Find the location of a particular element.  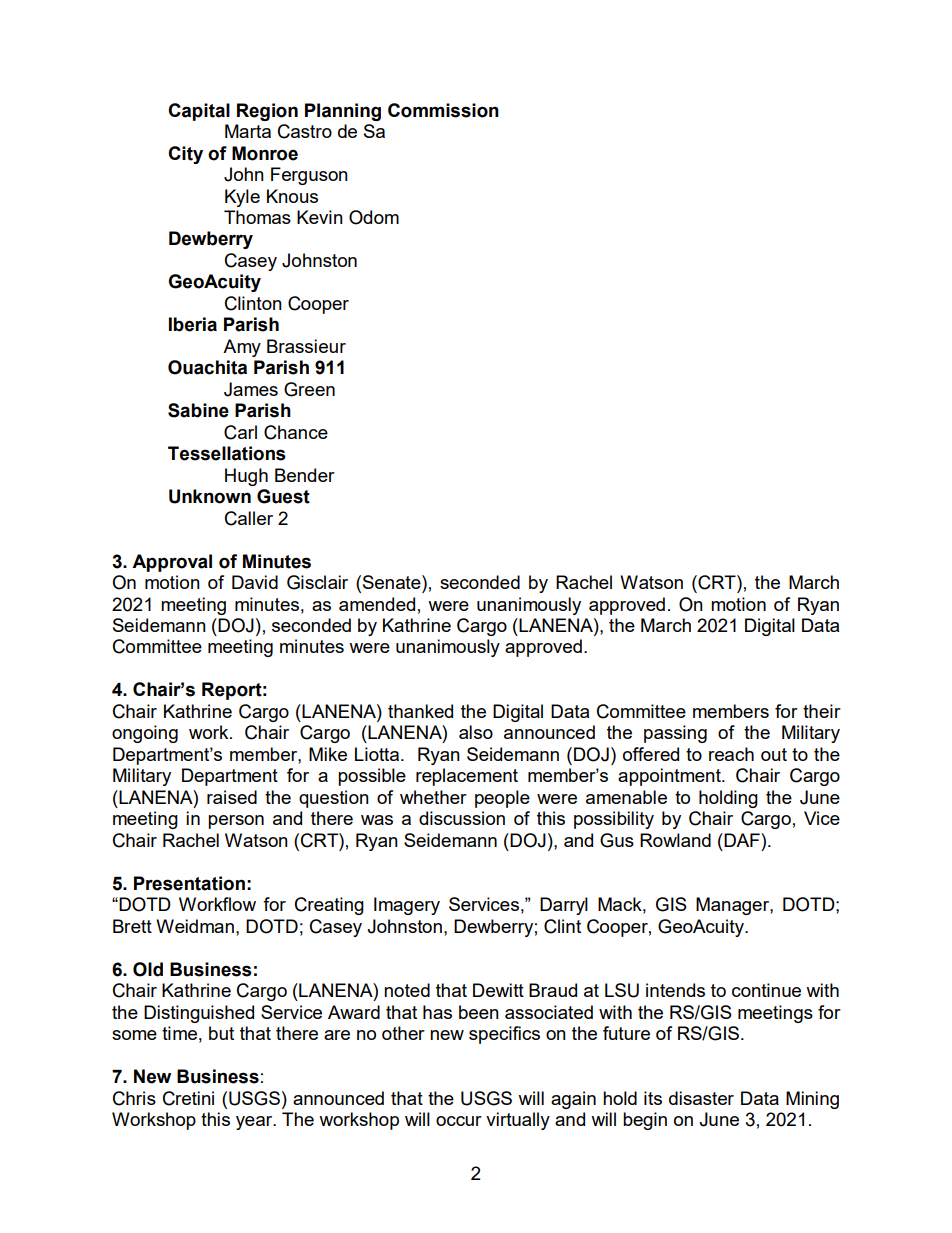

David is located at coordinates (255, 582).
